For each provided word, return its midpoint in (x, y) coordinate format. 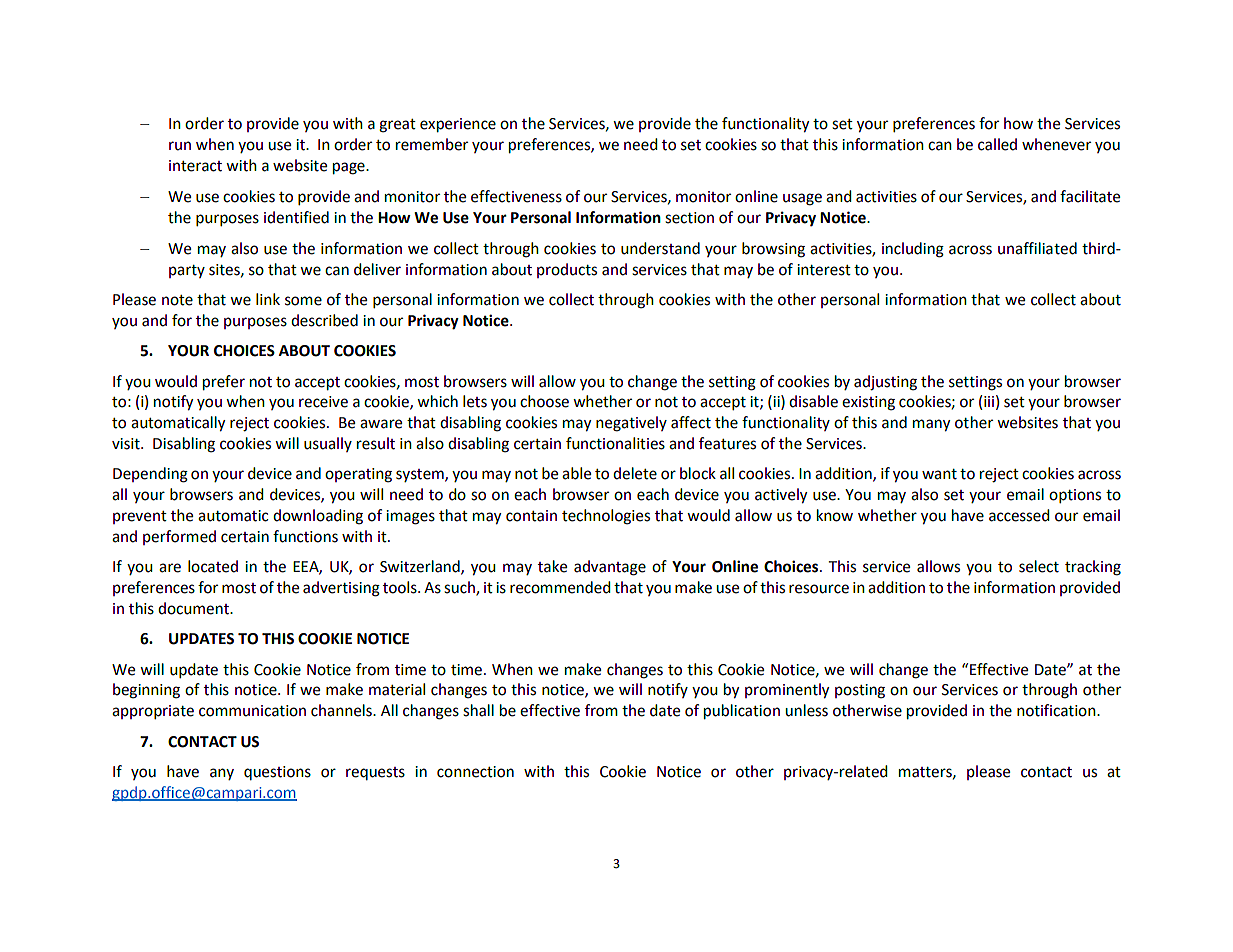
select (1039, 566)
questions (277, 773)
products (567, 270)
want (939, 474)
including (913, 250)
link (268, 299)
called (997, 144)
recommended (560, 587)
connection (475, 772)
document (194, 608)
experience (458, 125)
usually (328, 444)
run (180, 146)
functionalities (615, 443)
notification (1057, 710)
